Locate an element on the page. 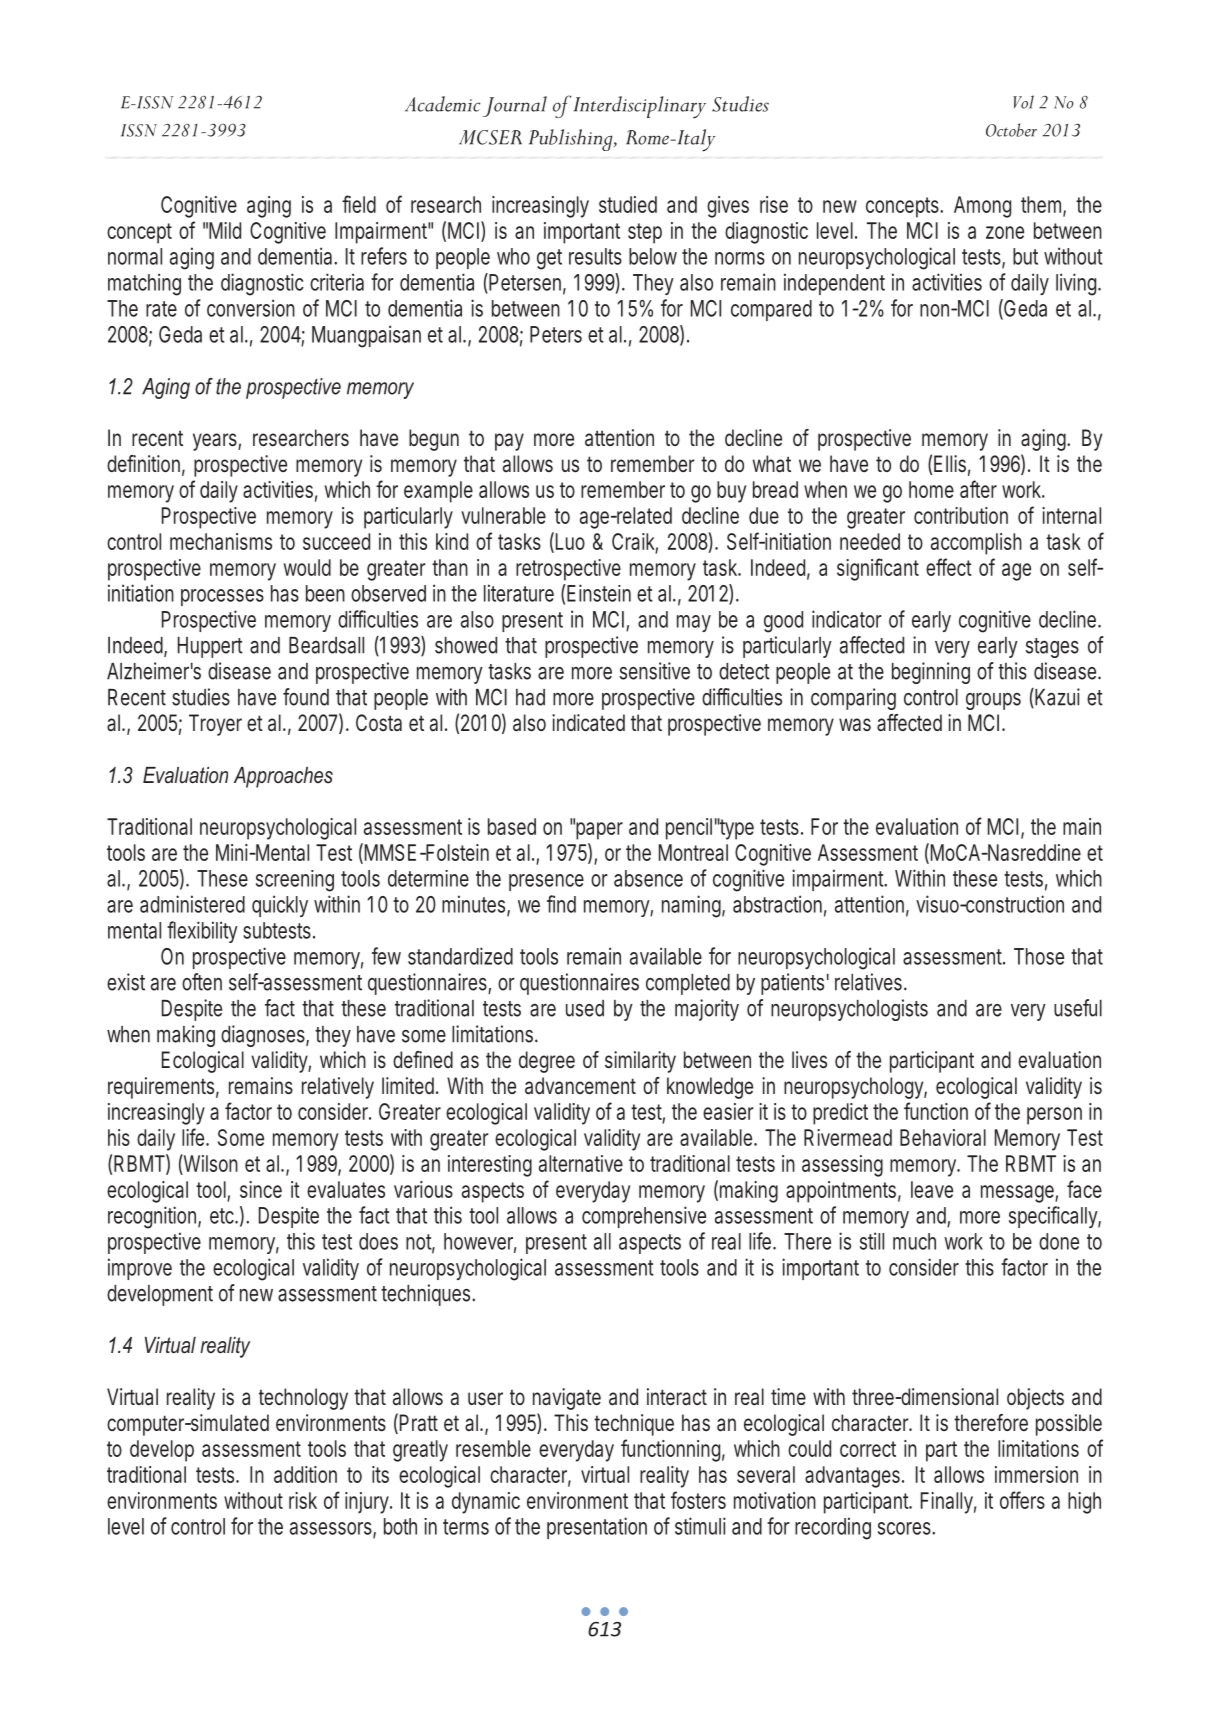 The height and width of the page is (1719, 1210). alternative is located at coordinates (581, 1163).
